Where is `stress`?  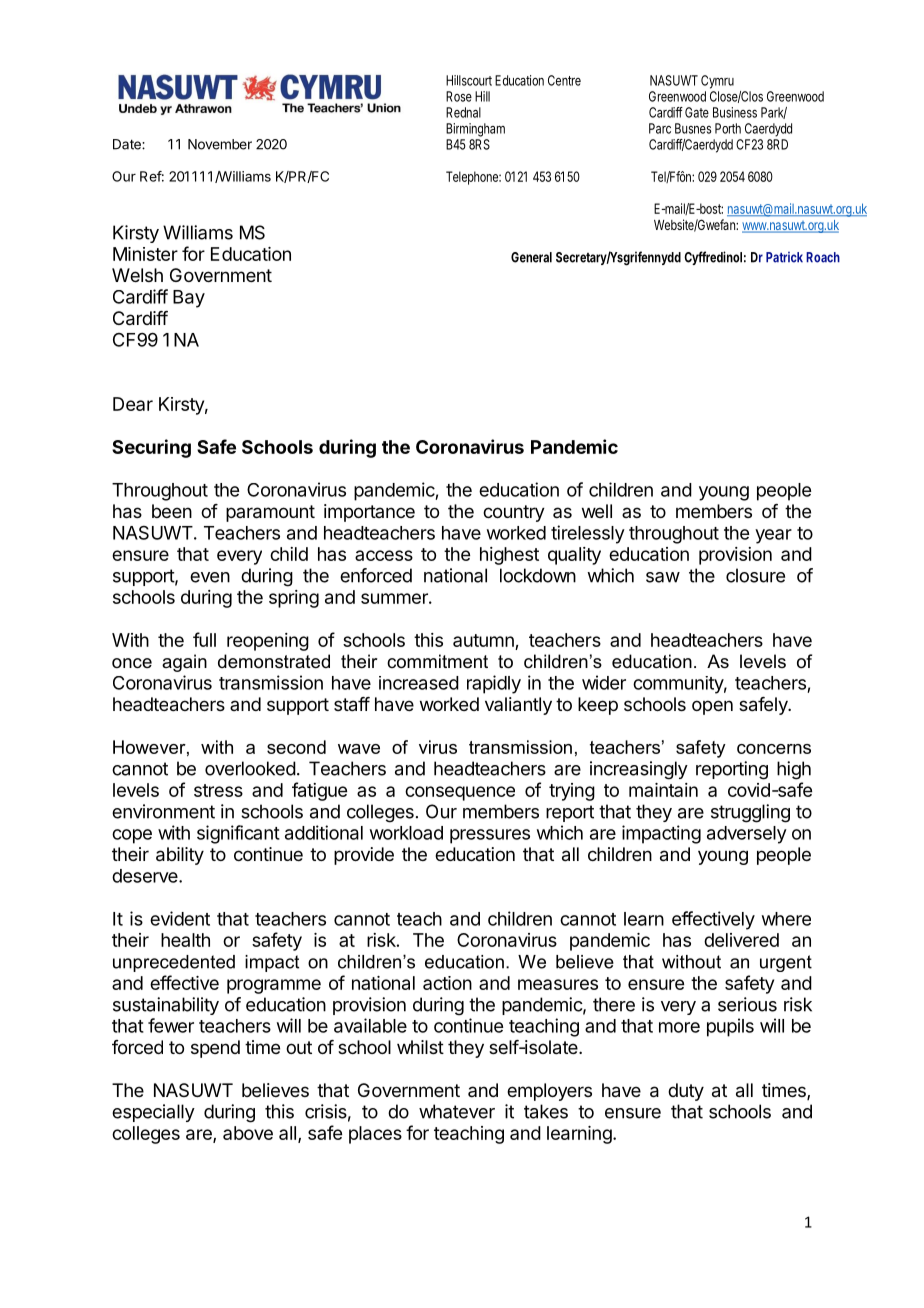
stress is located at coordinates (218, 790).
